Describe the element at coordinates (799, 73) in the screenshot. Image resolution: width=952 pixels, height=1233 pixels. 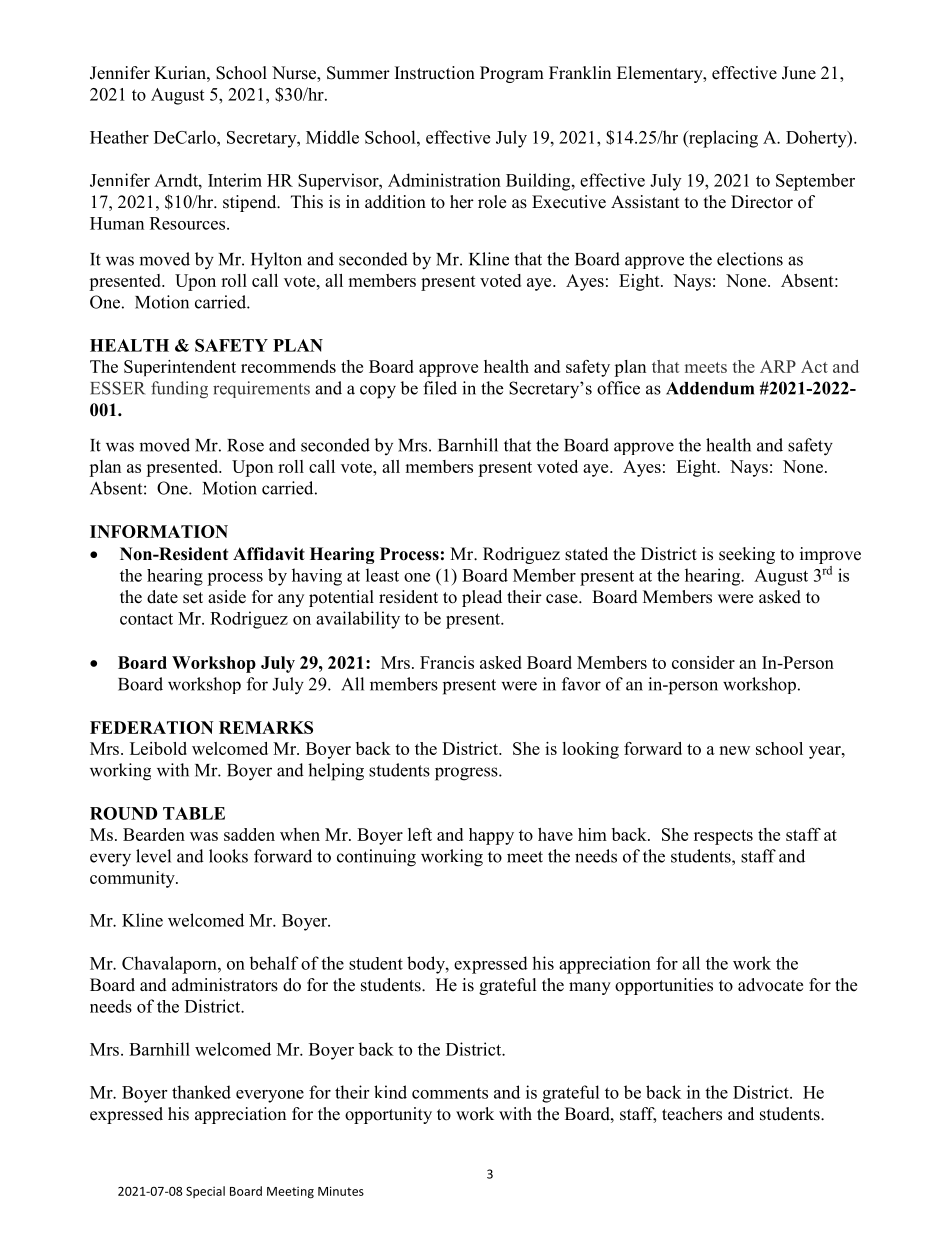
I see `June` at that location.
